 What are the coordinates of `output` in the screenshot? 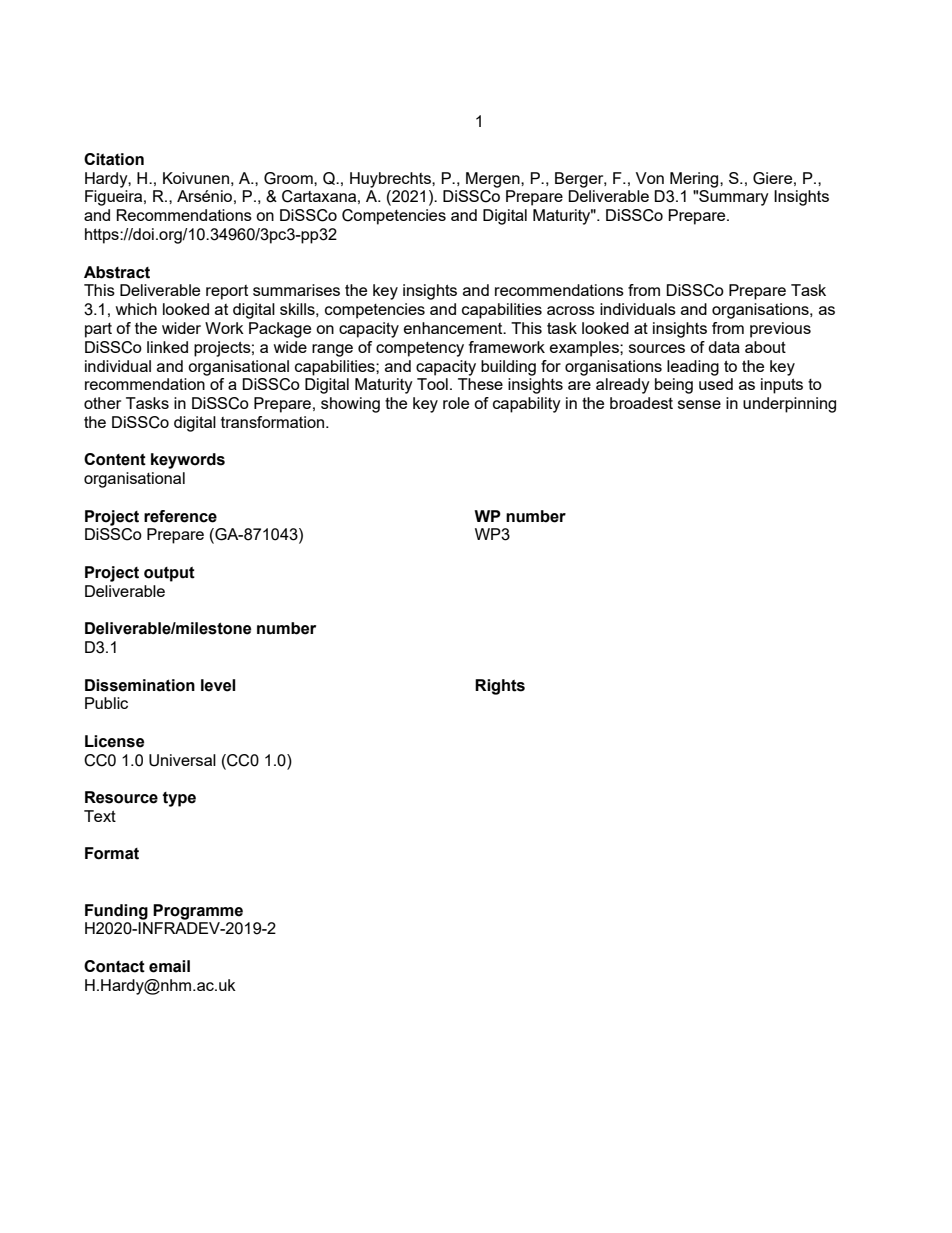 It's located at (169, 574).
